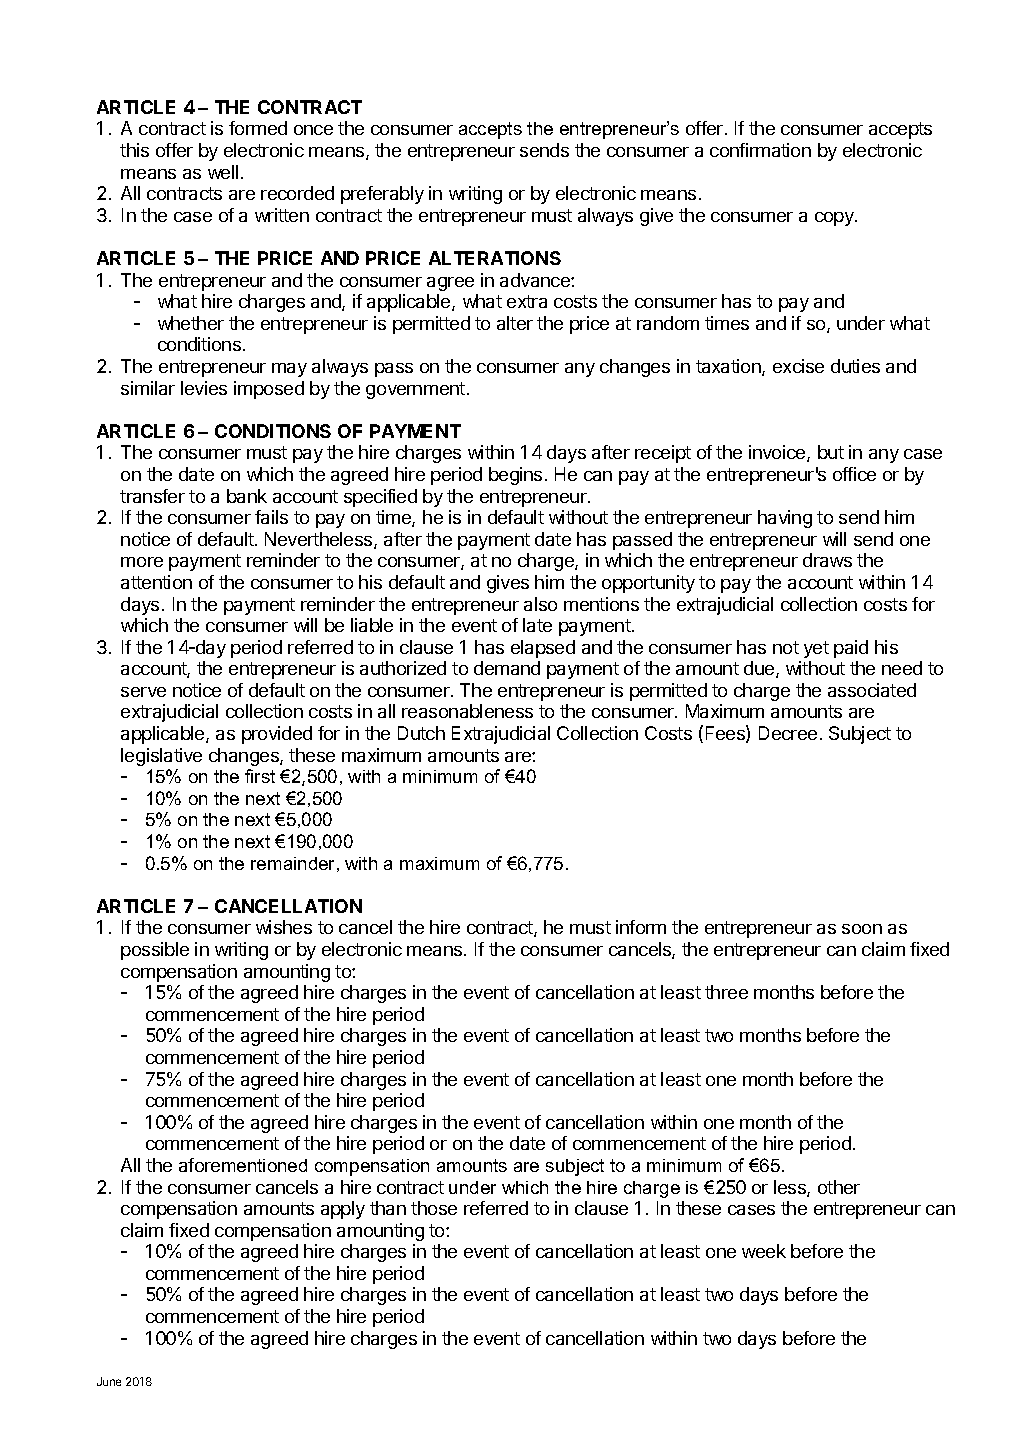  Describe the element at coordinates (223, 172) in the screenshot. I see `well` at that location.
